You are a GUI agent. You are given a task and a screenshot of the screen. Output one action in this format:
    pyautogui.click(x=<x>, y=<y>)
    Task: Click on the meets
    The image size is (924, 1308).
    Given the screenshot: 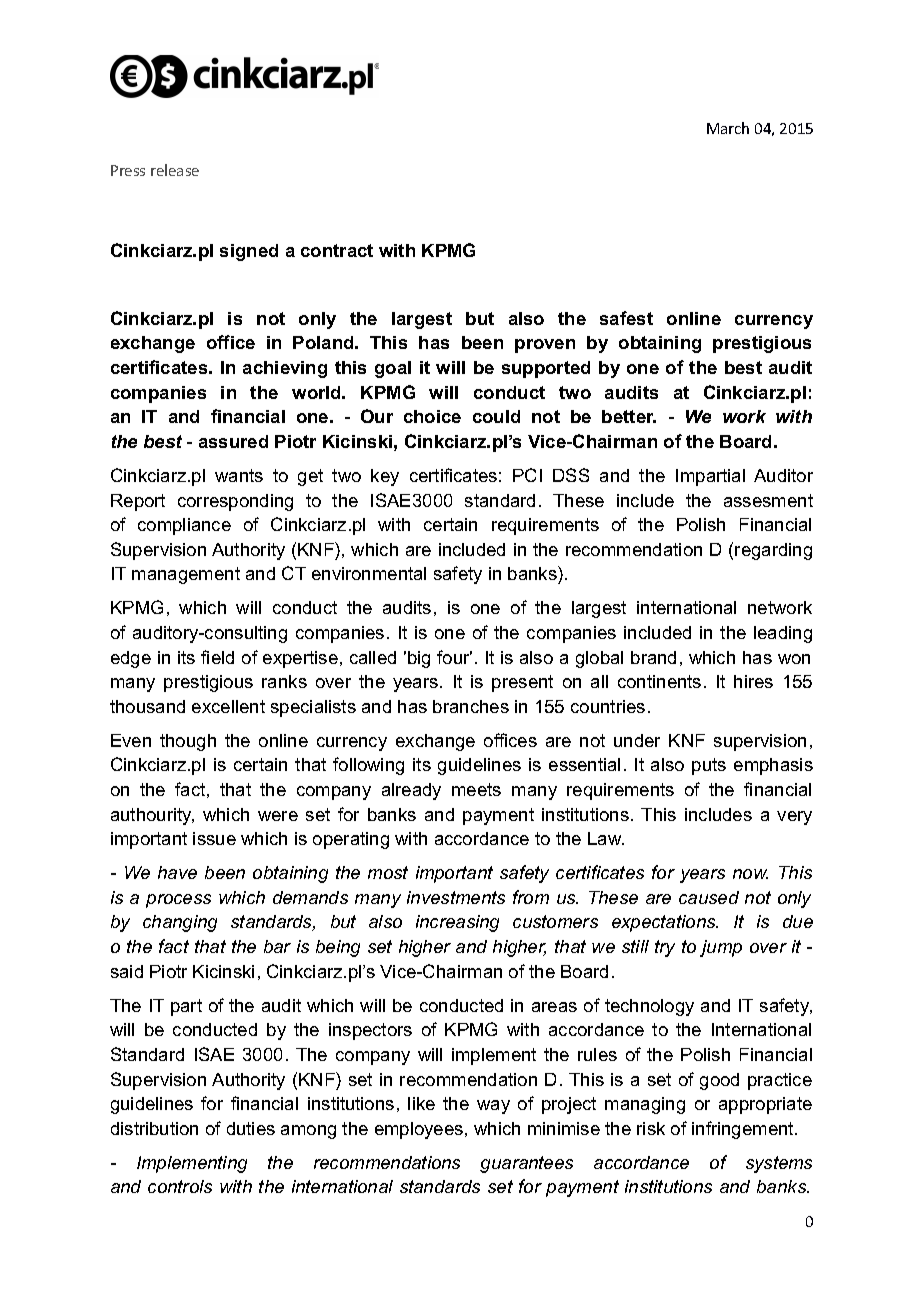 What is the action you would take?
    pyautogui.click(x=476, y=789)
